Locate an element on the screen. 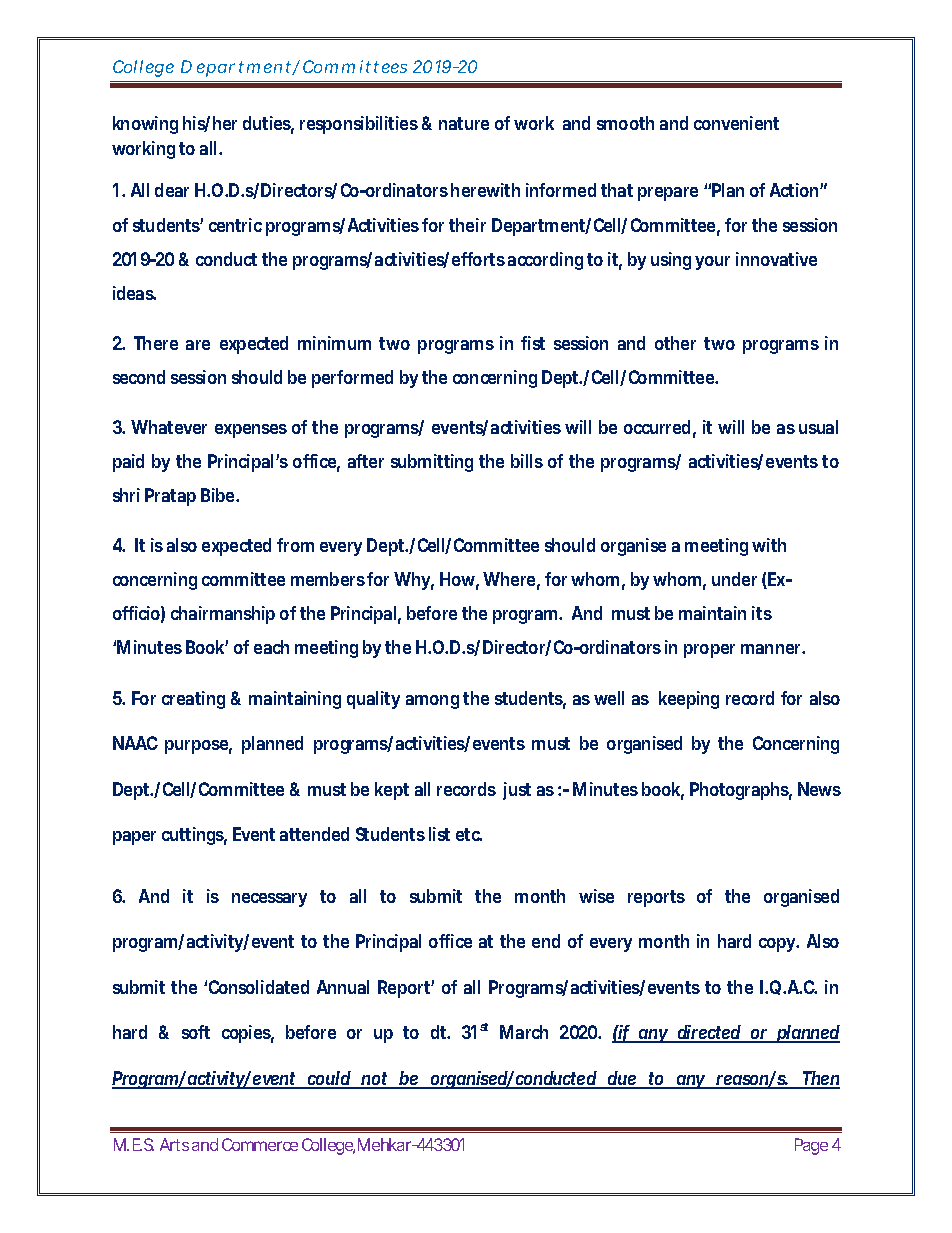 This screenshot has width=952, height=1233. Arts is located at coordinates (174, 1144).
